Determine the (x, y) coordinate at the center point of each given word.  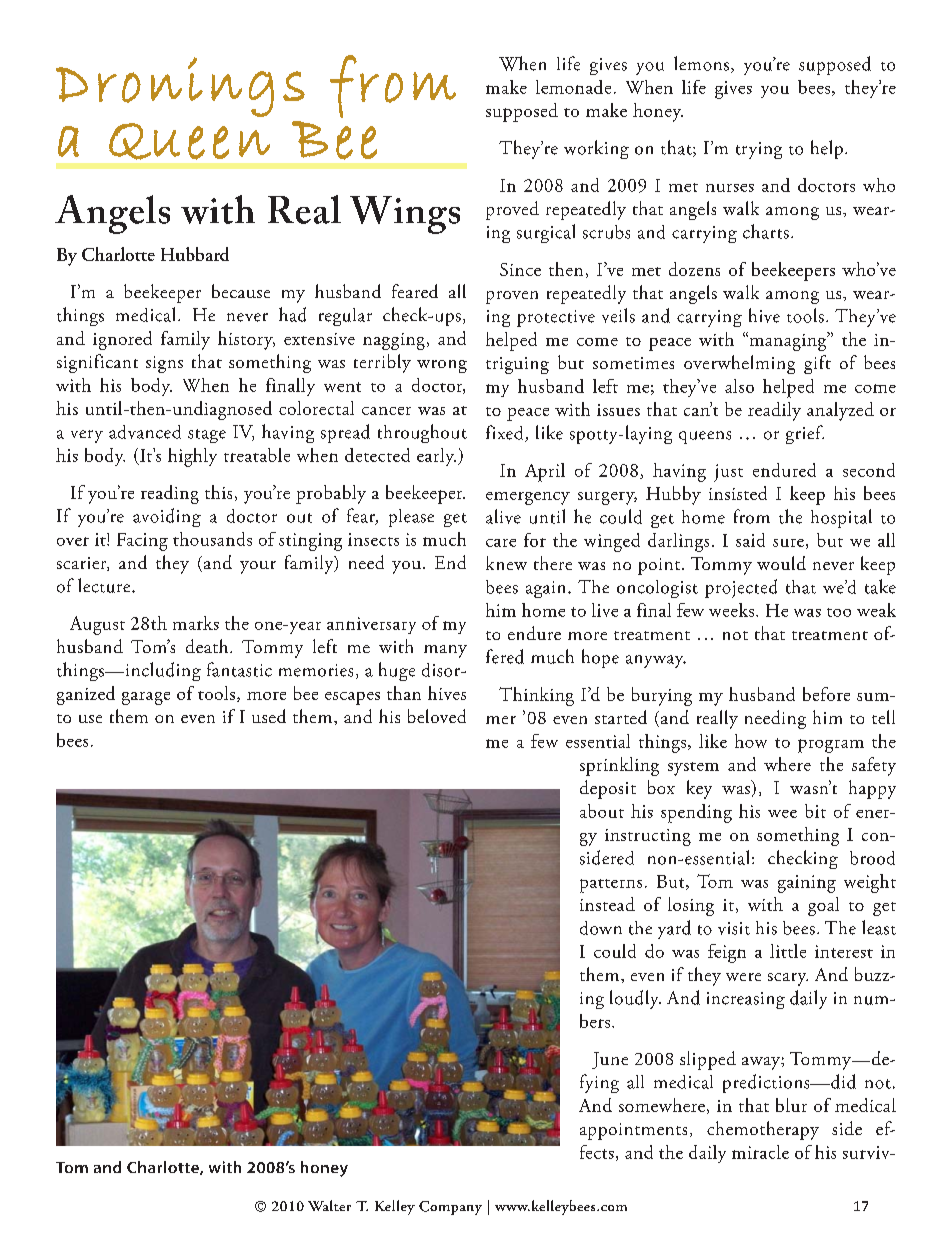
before (826, 694)
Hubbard (195, 254)
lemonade (573, 87)
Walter (329, 1205)
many (445, 651)
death (208, 646)
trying (759, 150)
